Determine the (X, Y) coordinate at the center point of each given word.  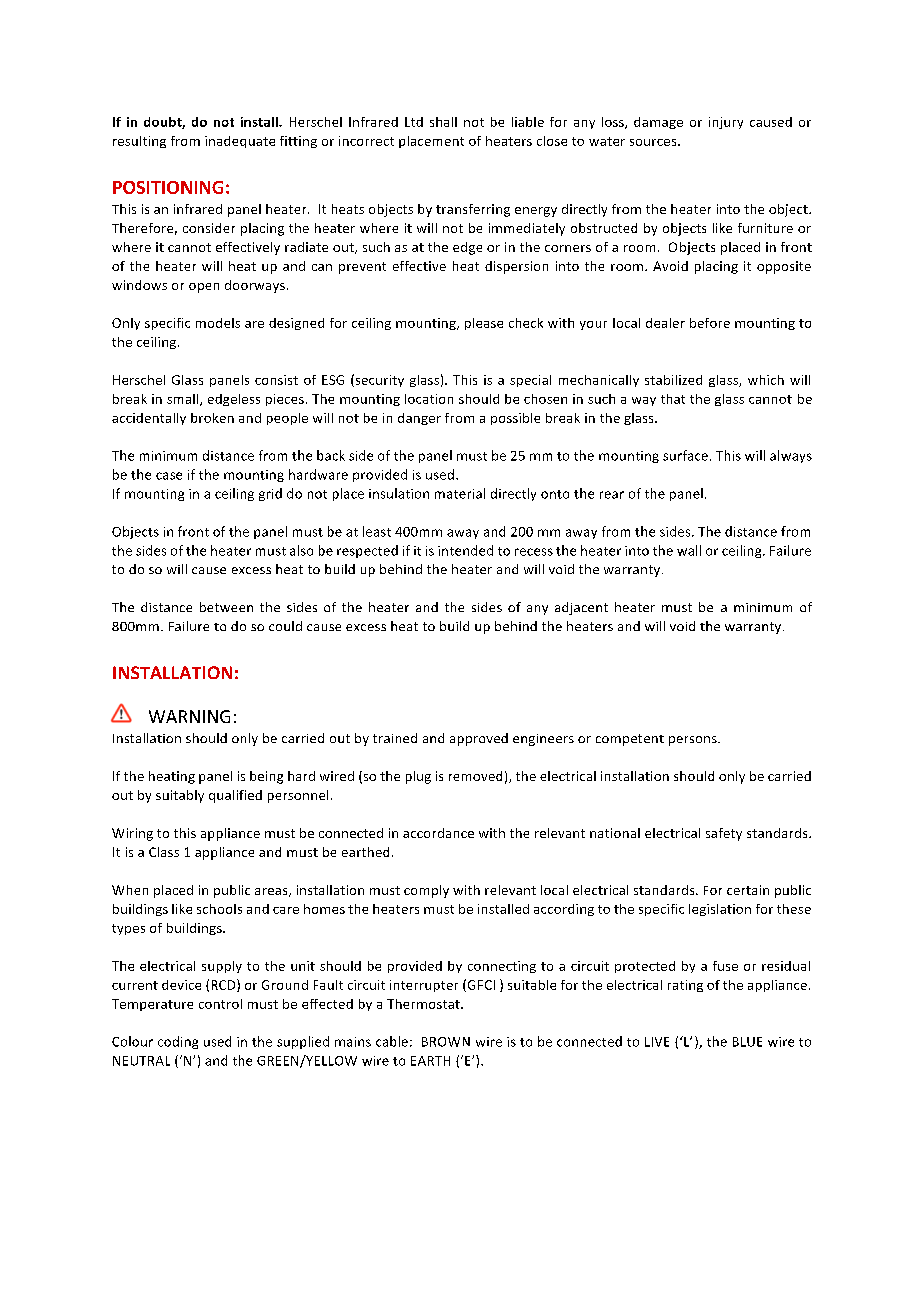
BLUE (747, 1042)
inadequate (240, 142)
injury (726, 123)
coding (178, 1042)
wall (689, 550)
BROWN (446, 1042)
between (226, 607)
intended (465, 550)
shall (443, 122)
